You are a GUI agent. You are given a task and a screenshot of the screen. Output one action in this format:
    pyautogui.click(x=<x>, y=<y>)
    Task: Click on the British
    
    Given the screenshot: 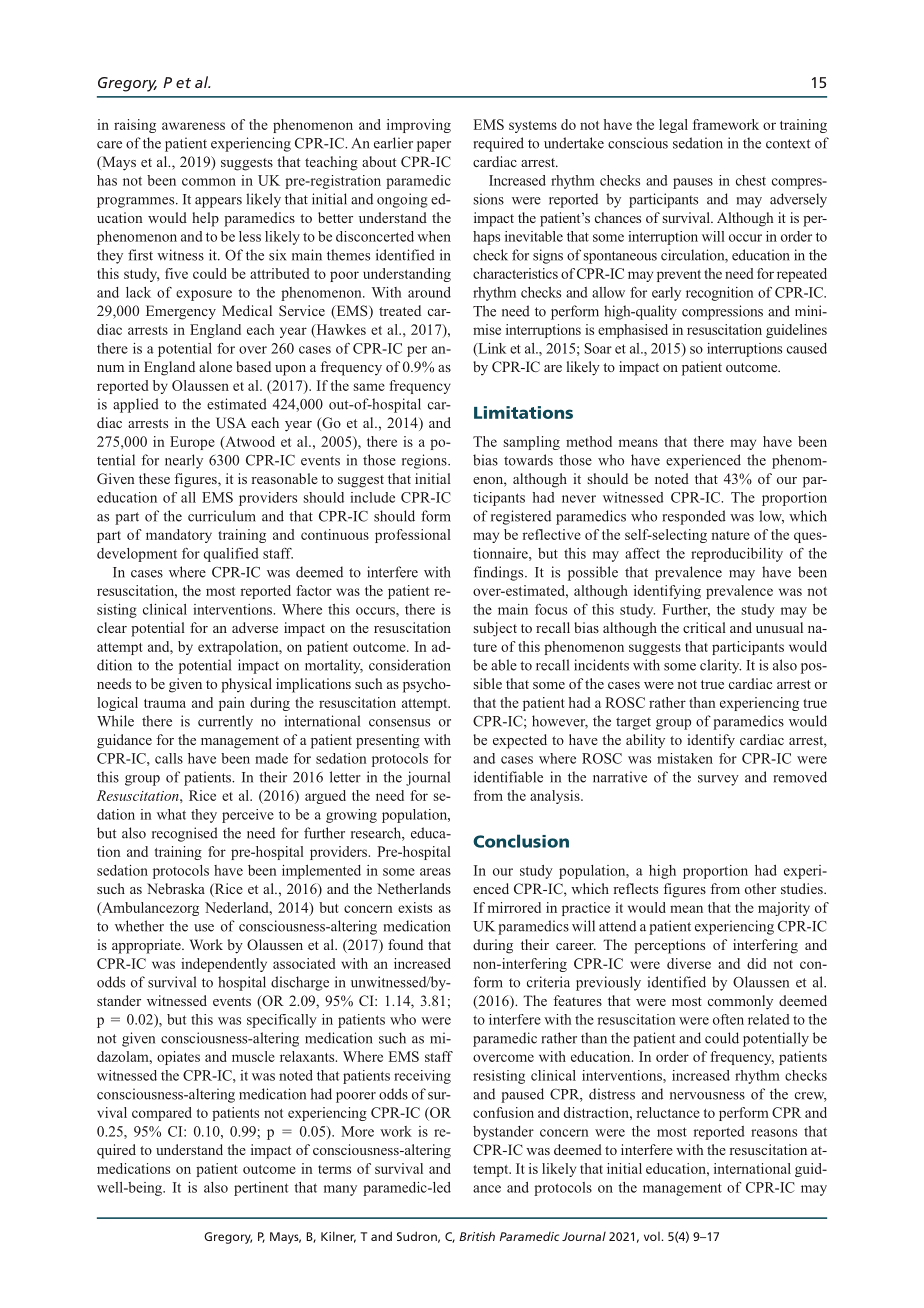 What is the action you would take?
    pyautogui.click(x=477, y=1236)
